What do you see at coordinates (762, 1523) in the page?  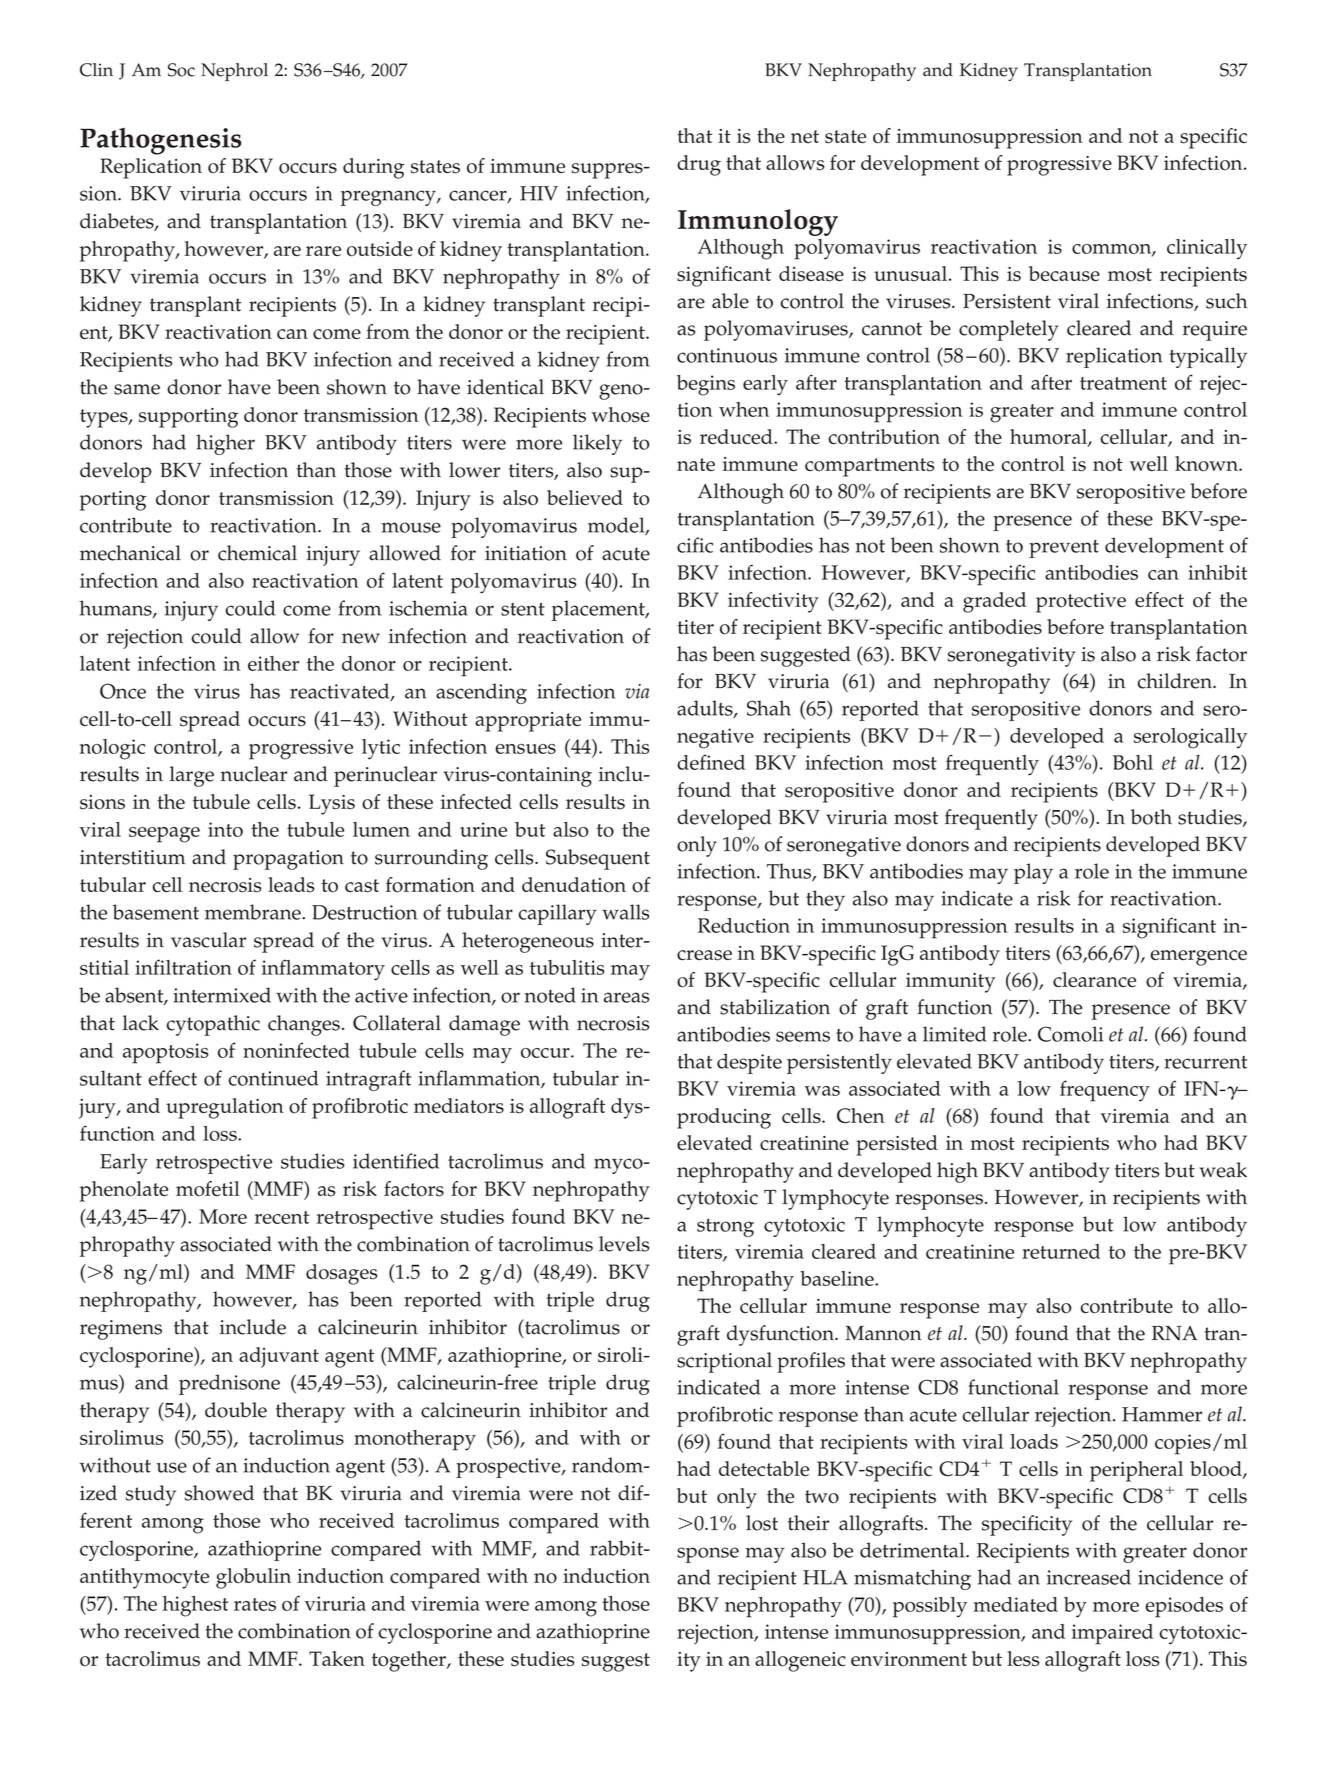 I see `lost` at bounding box center [762, 1523].
